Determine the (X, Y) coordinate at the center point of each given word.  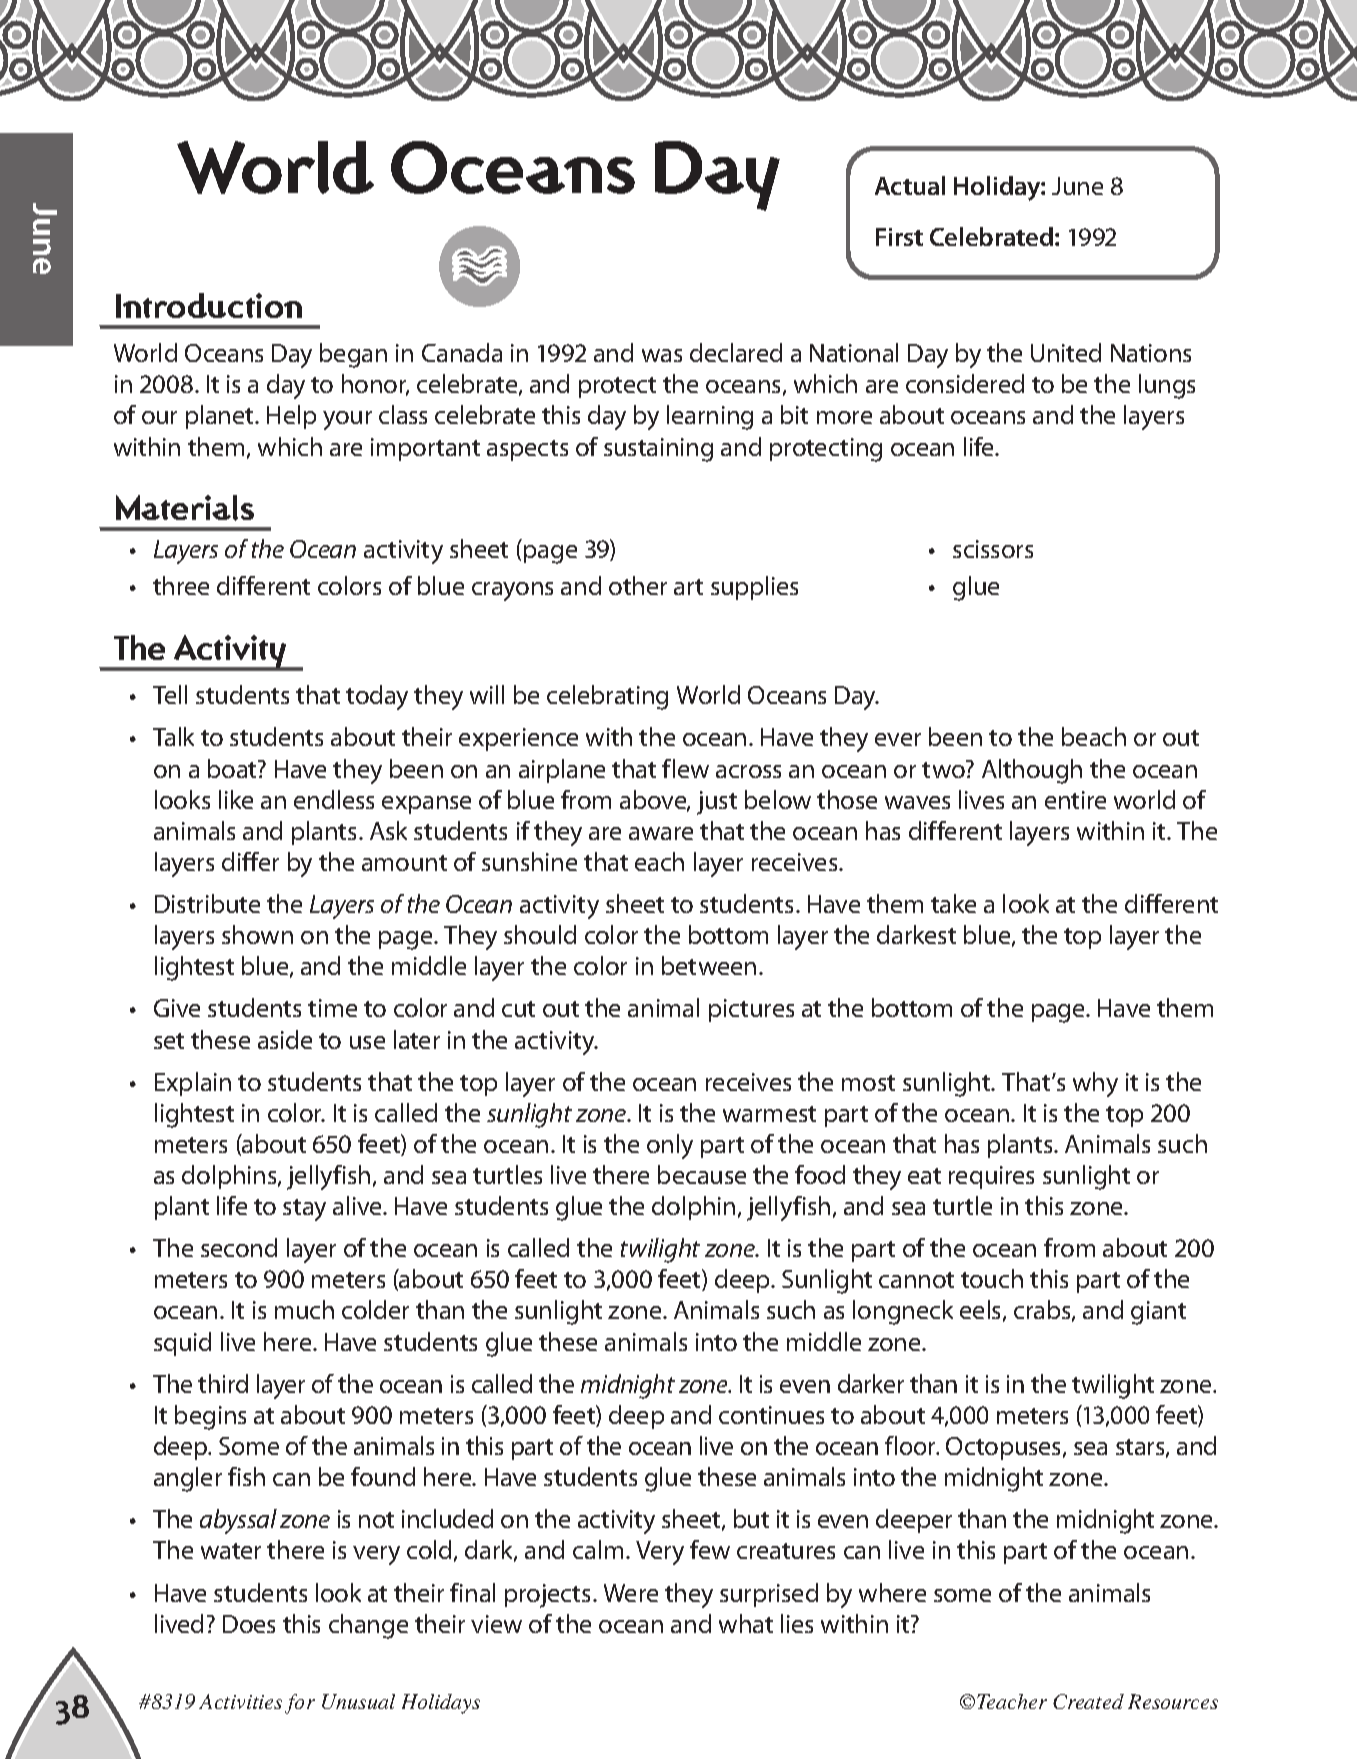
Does (249, 1624)
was (662, 355)
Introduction (209, 305)
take (953, 903)
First (899, 237)
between (709, 965)
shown (257, 934)
